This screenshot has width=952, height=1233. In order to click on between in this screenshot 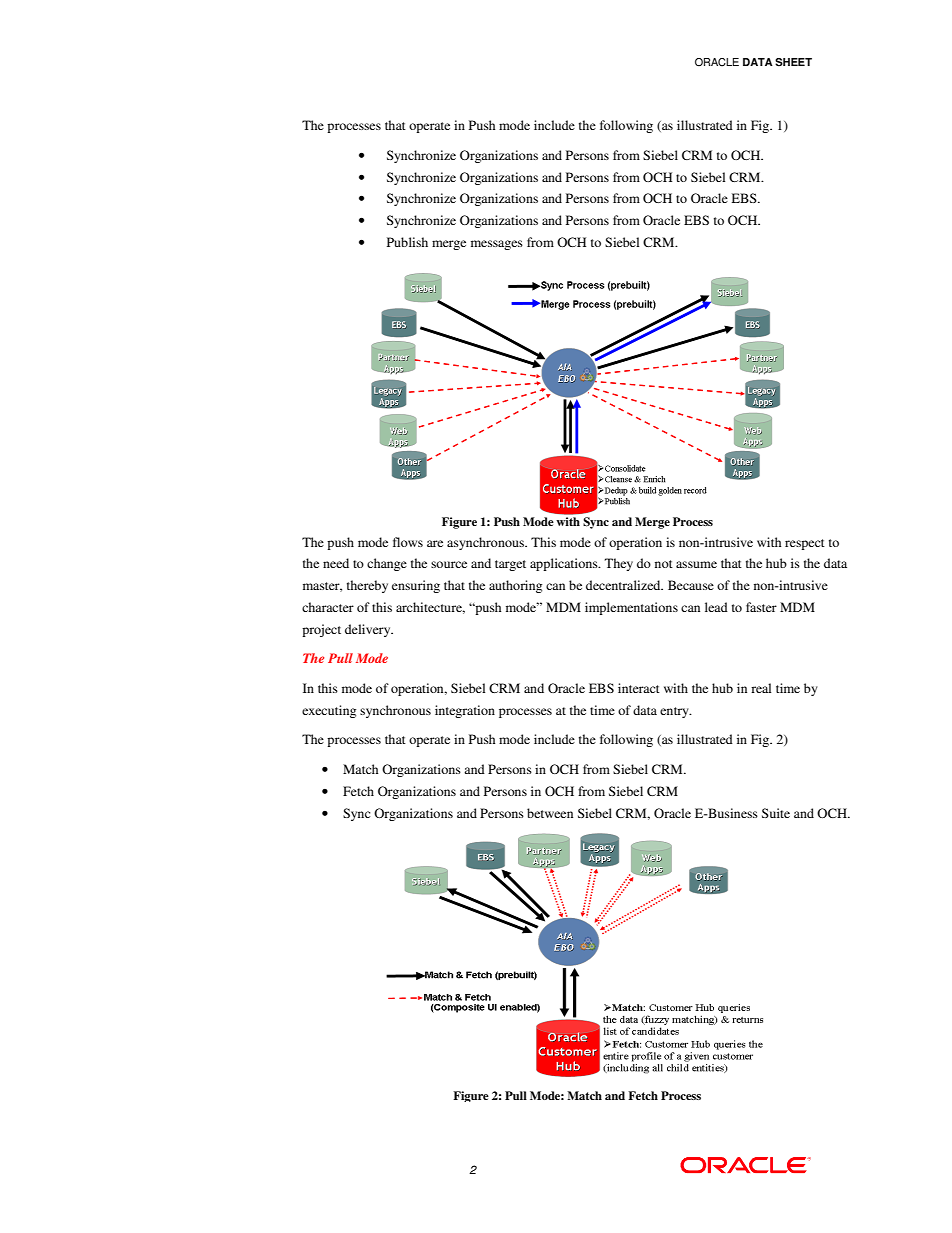, I will do `click(550, 813)`.
